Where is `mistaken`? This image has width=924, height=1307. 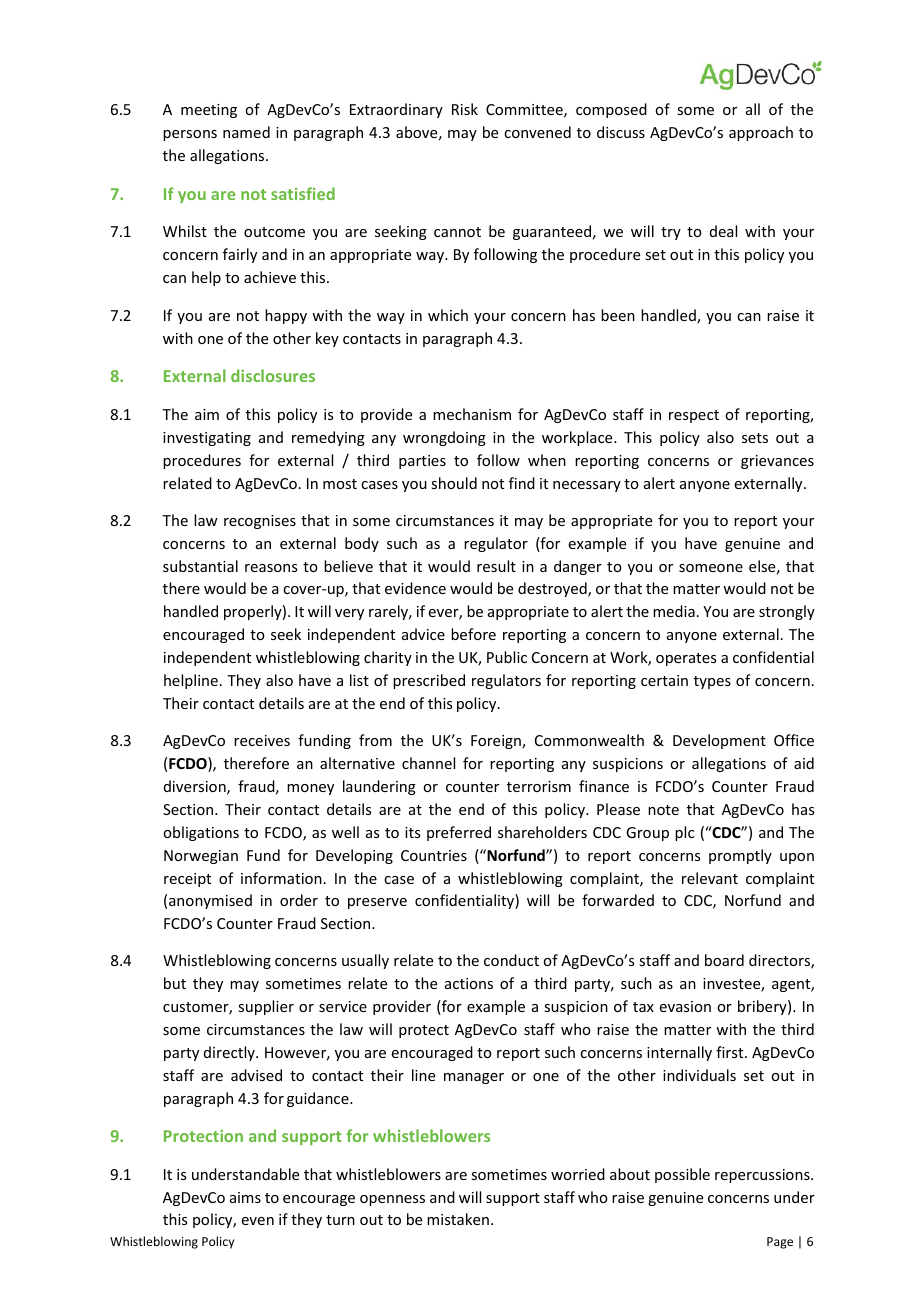 mistaken is located at coordinates (458, 1219).
